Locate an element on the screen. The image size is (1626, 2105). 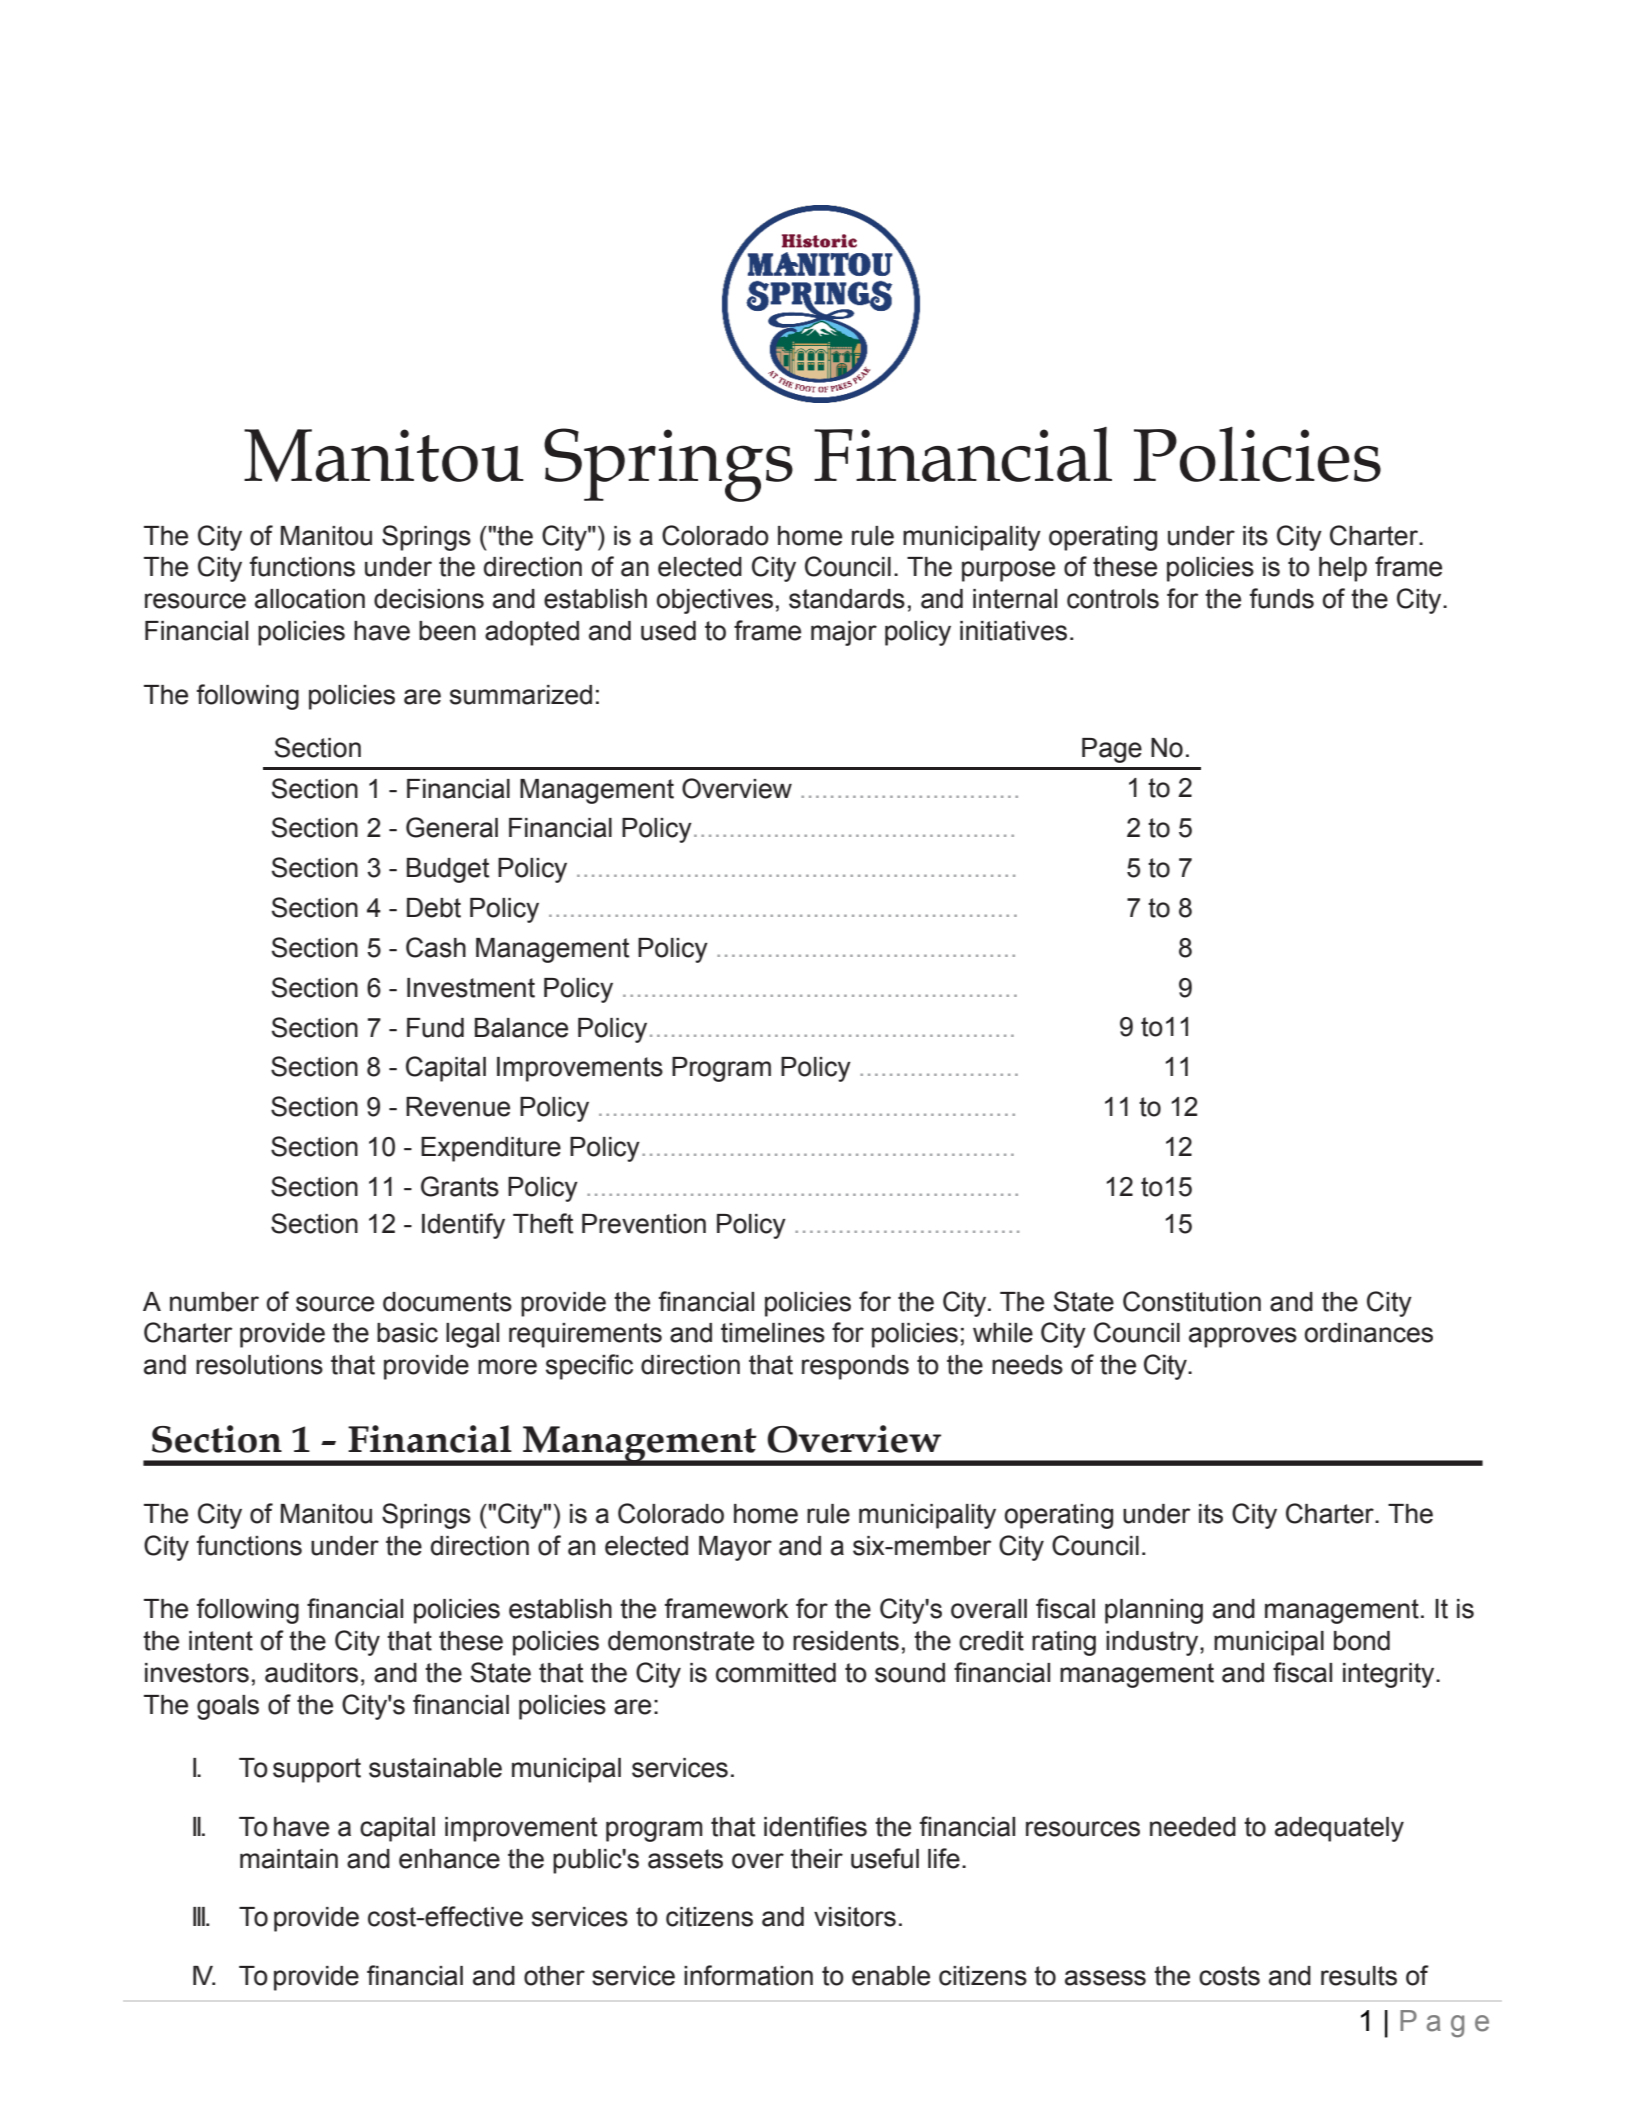
timelines is located at coordinates (773, 1333).
